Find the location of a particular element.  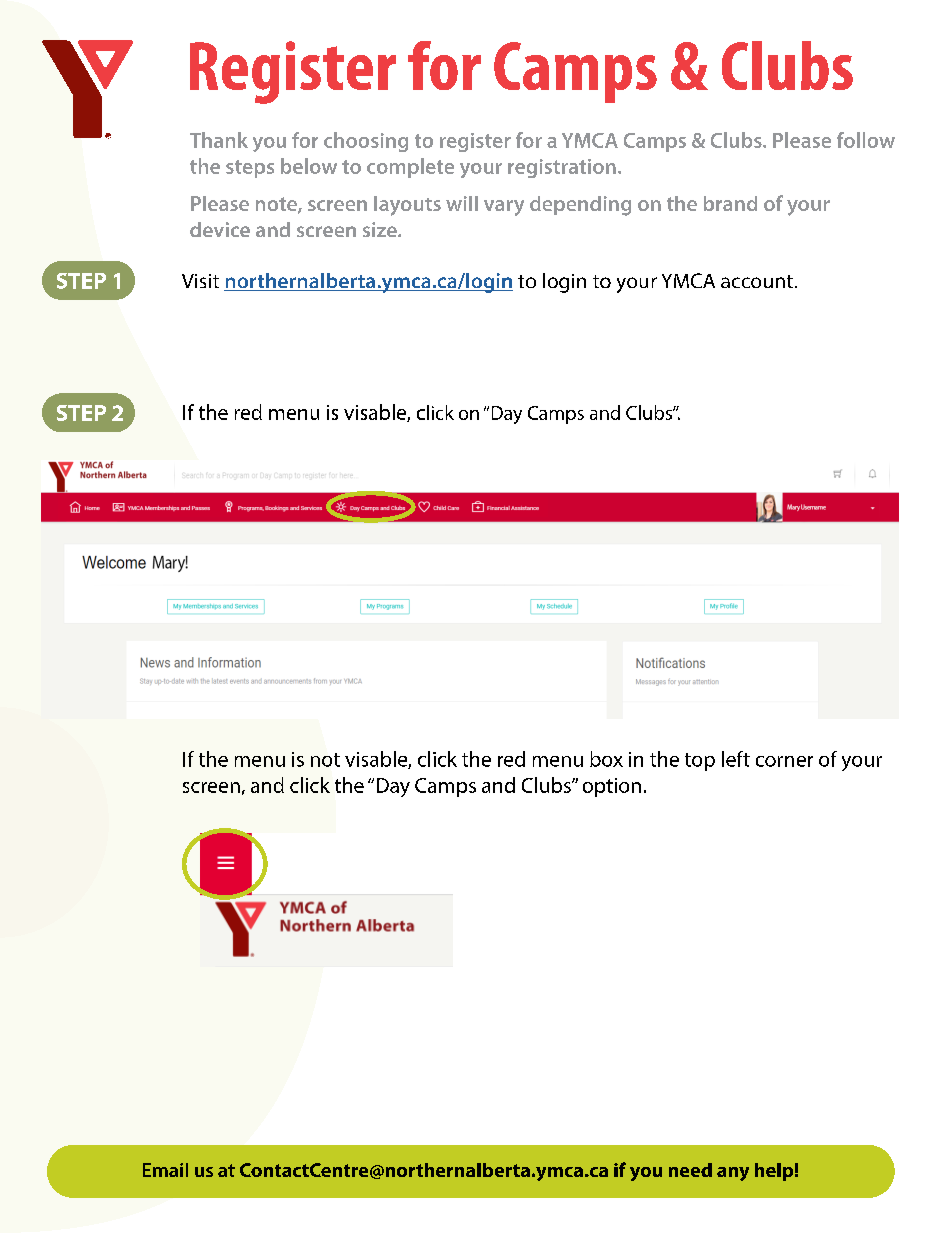

brand is located at coordinates (730, 203).
